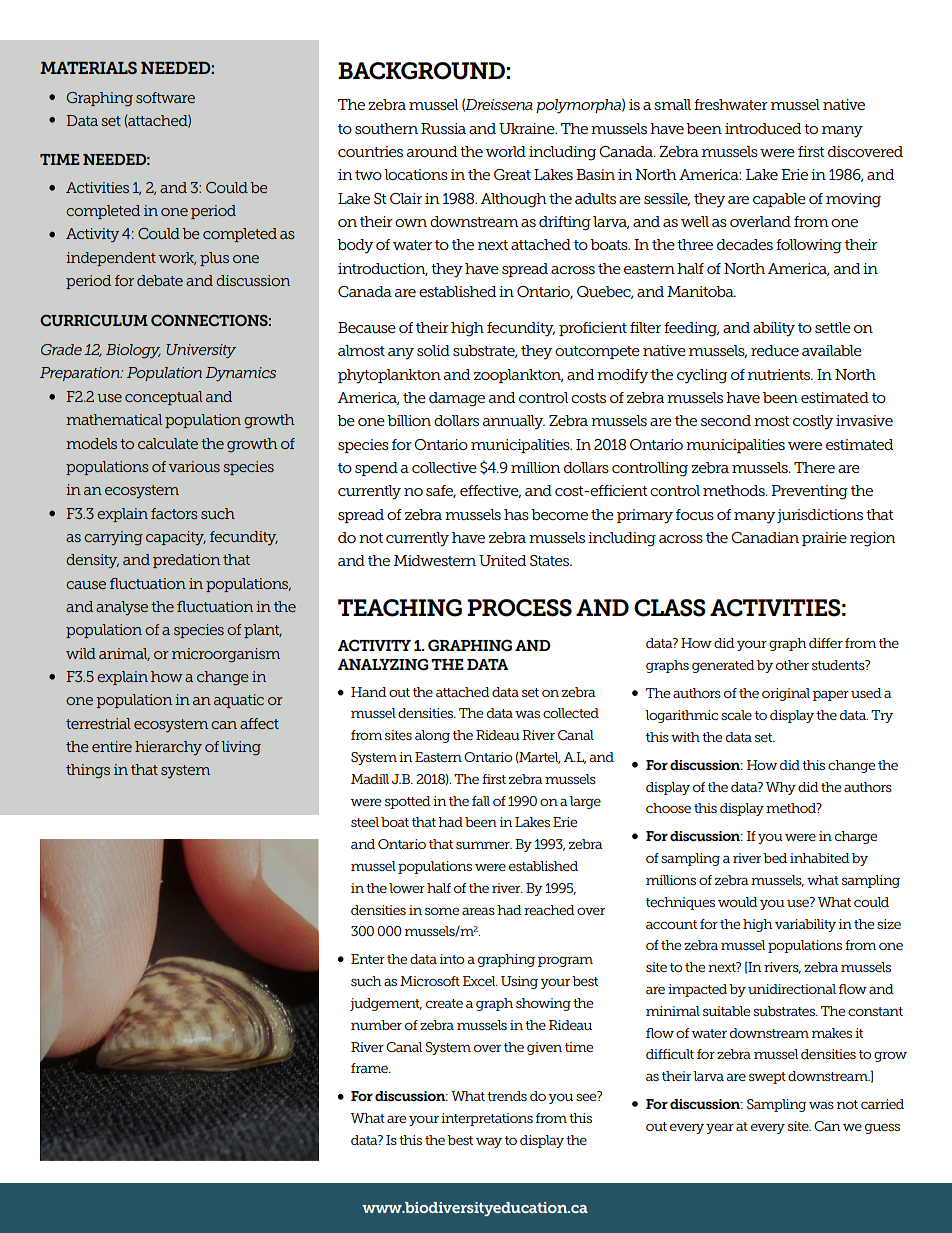  Describe the element at coordinates (519, 608) in the screenshot. I see `PROCESS` at that location.
